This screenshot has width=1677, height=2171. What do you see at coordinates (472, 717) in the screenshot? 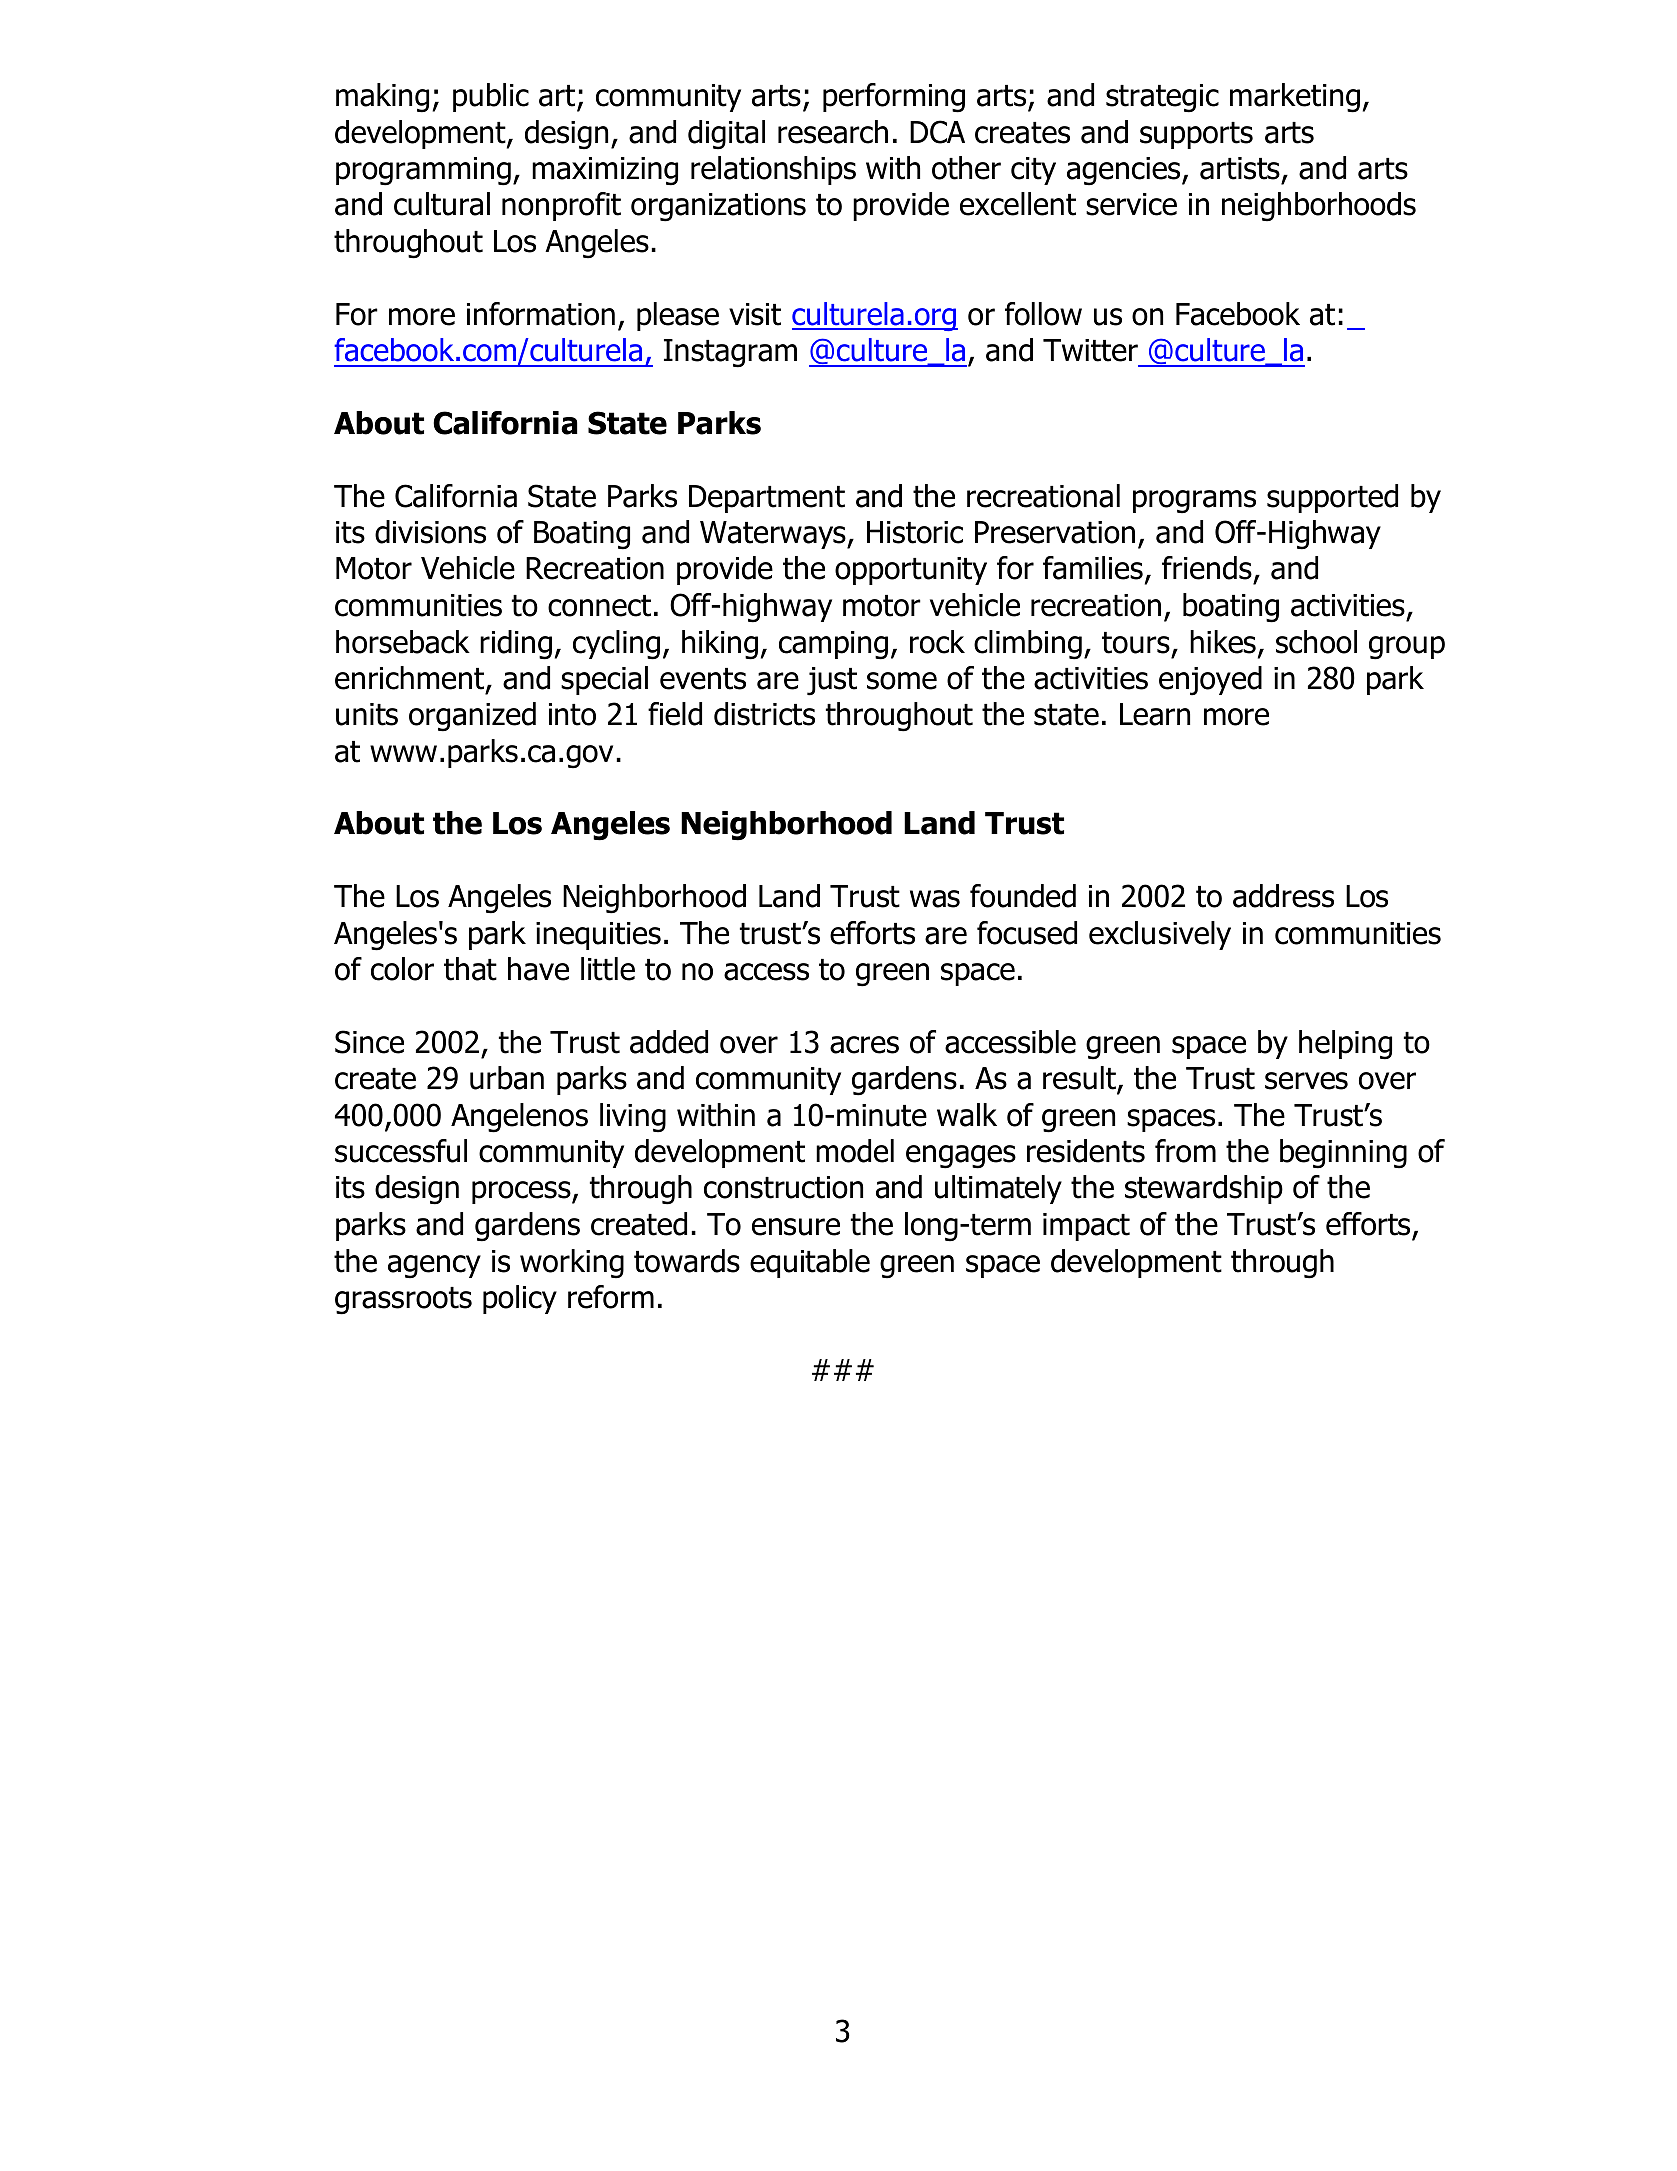
I see `organized` at bounding box center [472, 717].
